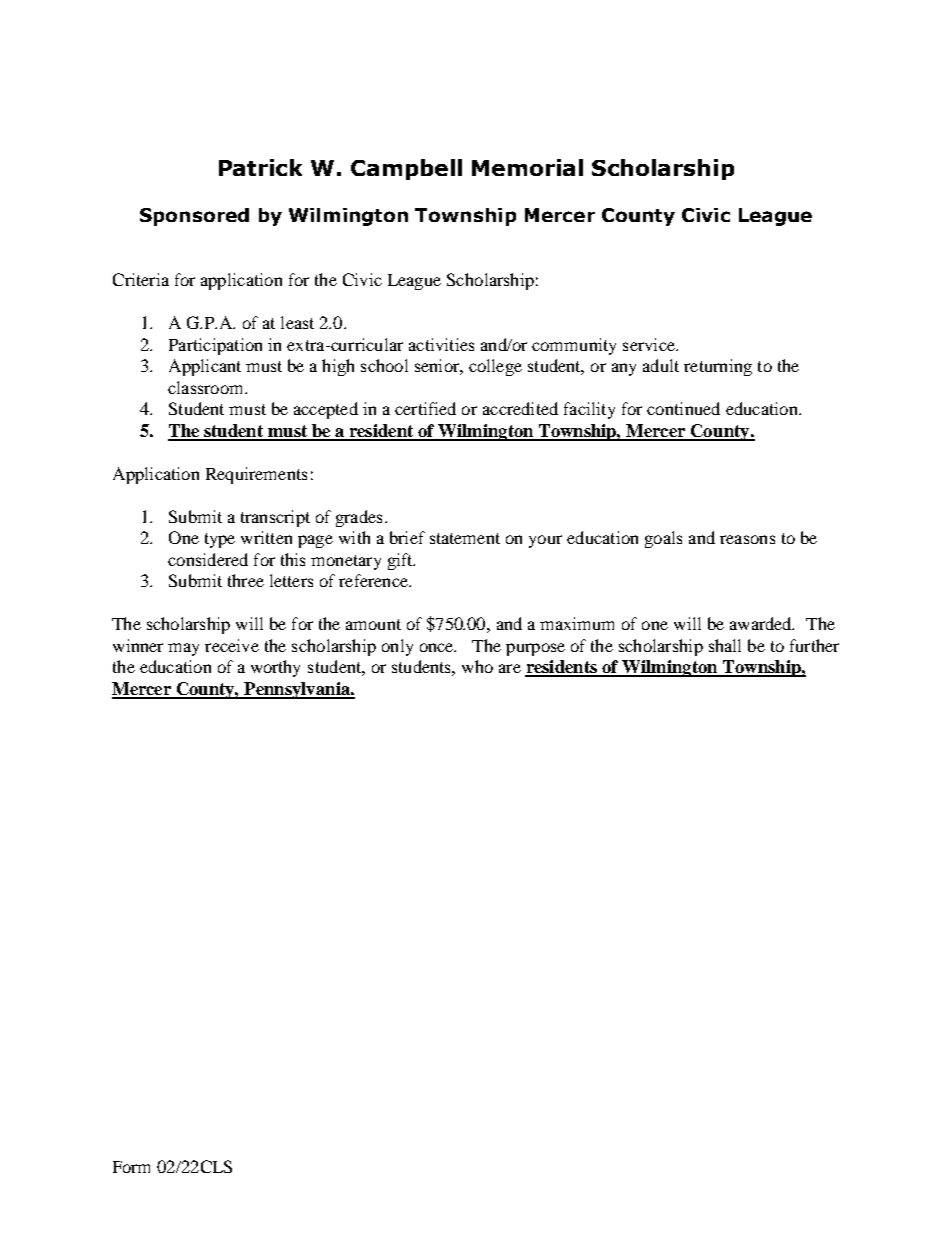 The height and width of the screenshot is (1233, 952). Describe the element at coordinates (495, 367) in the screenshot. I see `college` at that location.
